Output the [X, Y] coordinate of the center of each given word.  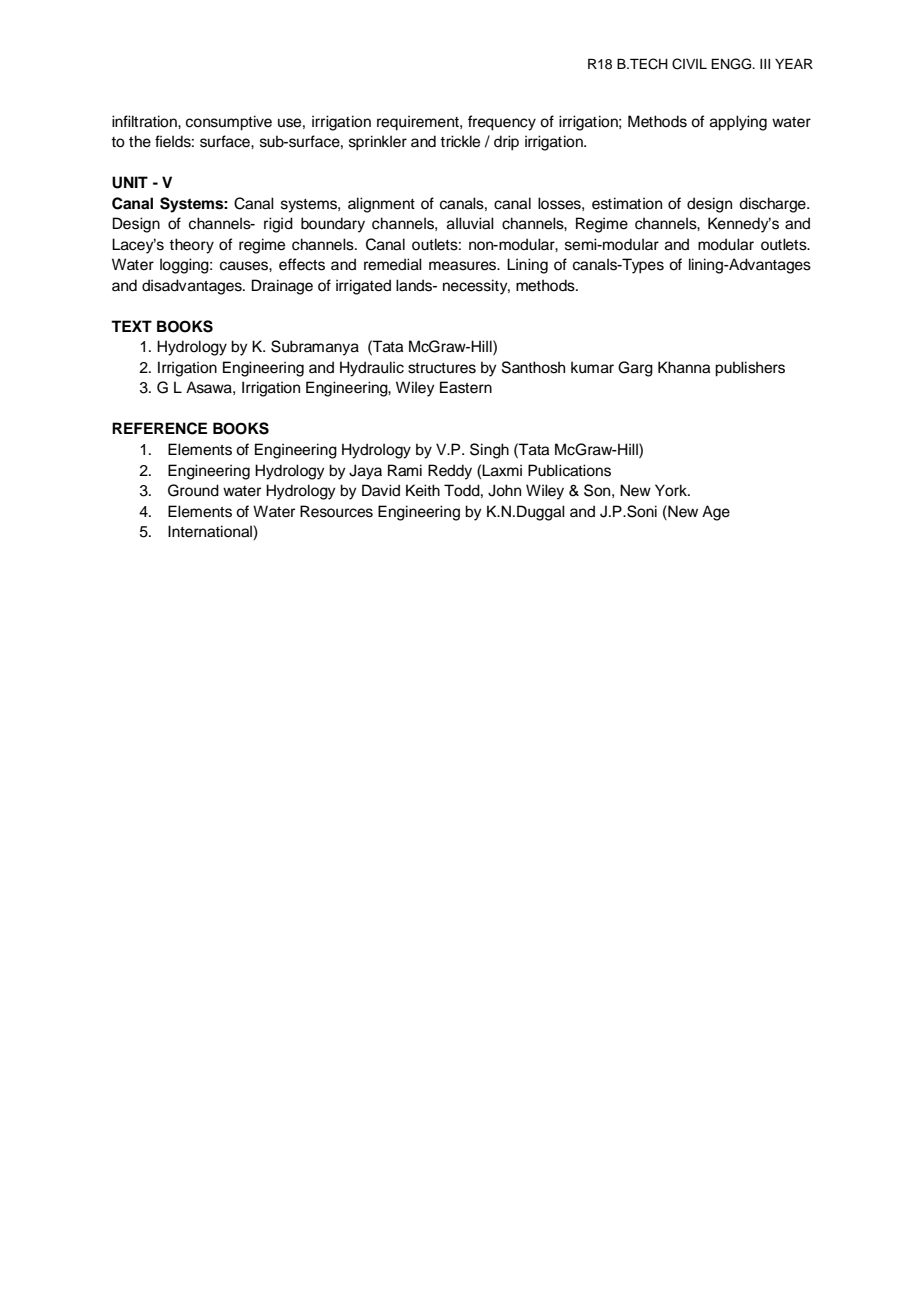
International [211, 532]
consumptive [229, 123]
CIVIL [689, 64]
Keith [423, 490]
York [672, 490]
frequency [502, 123]
